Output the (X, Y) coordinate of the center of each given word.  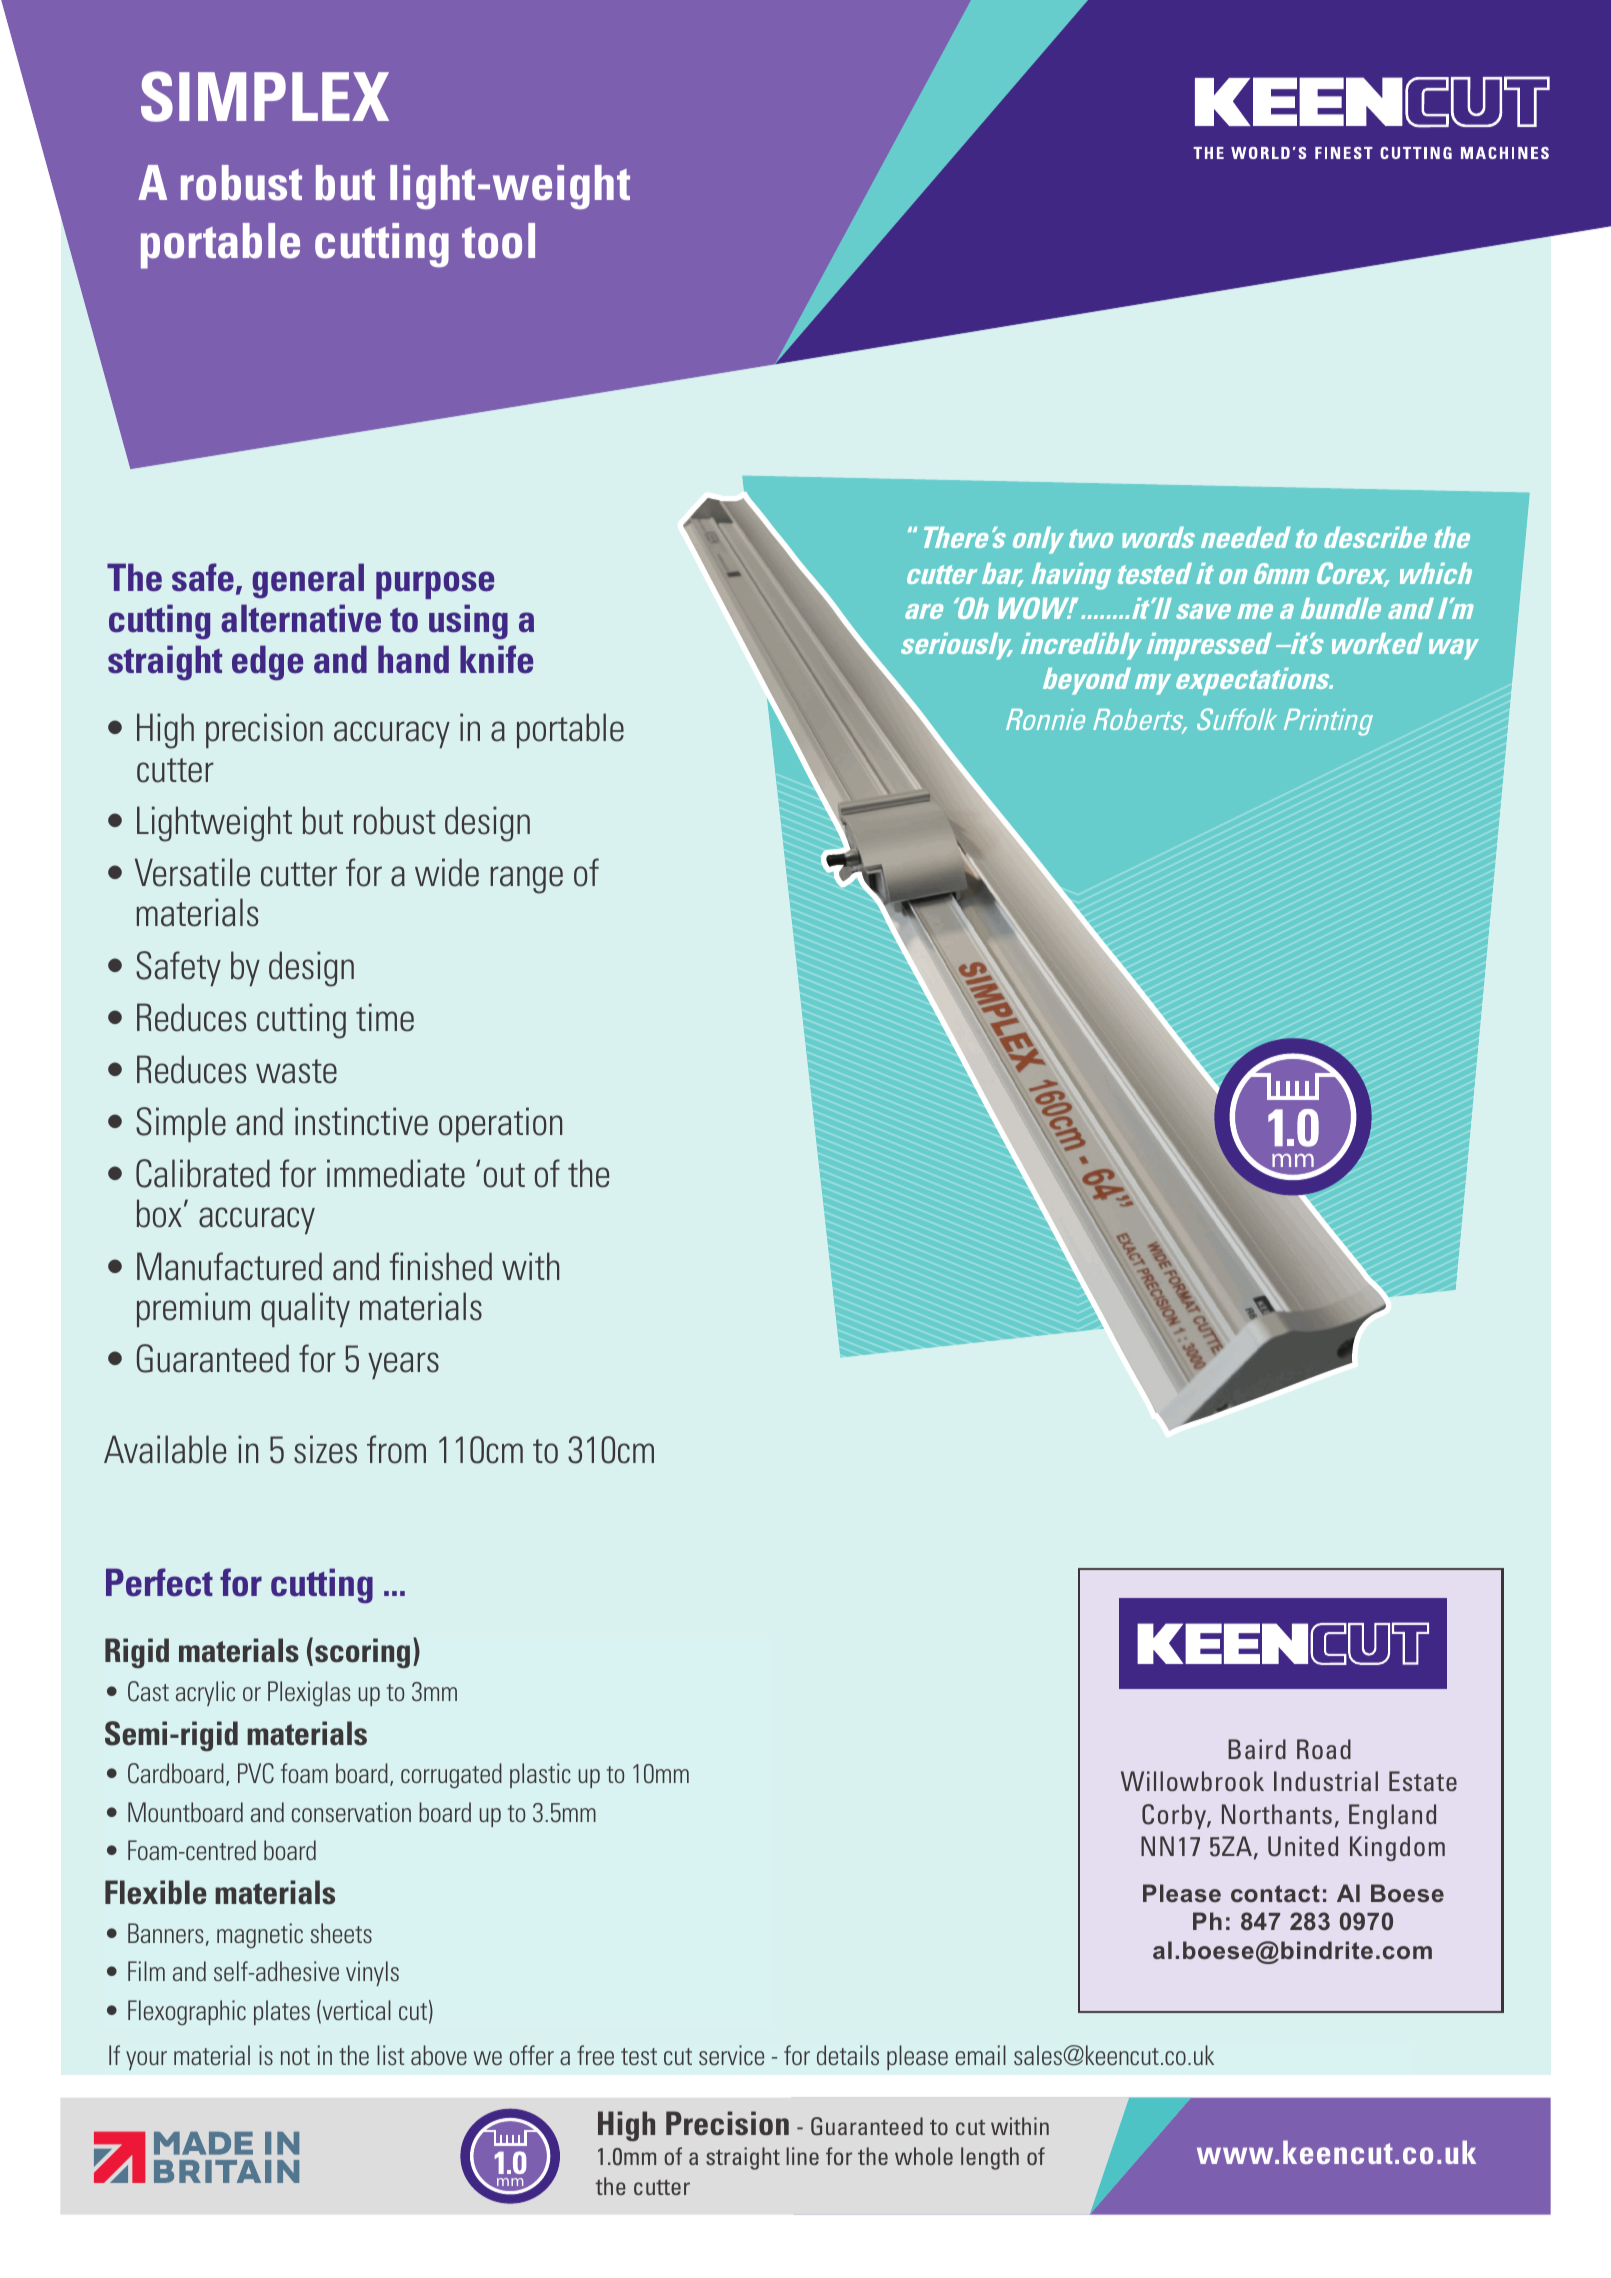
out (504, 1175)
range (526, 880)
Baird (1257, 1749)
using (468, 622)
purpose (435, 585)
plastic (540, 1775)
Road (1324, 1749)
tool (498, 241)
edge (267, 663)
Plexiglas (309, 1693)
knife (496, 659)
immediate (396, 1173)
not (295, 2056)
